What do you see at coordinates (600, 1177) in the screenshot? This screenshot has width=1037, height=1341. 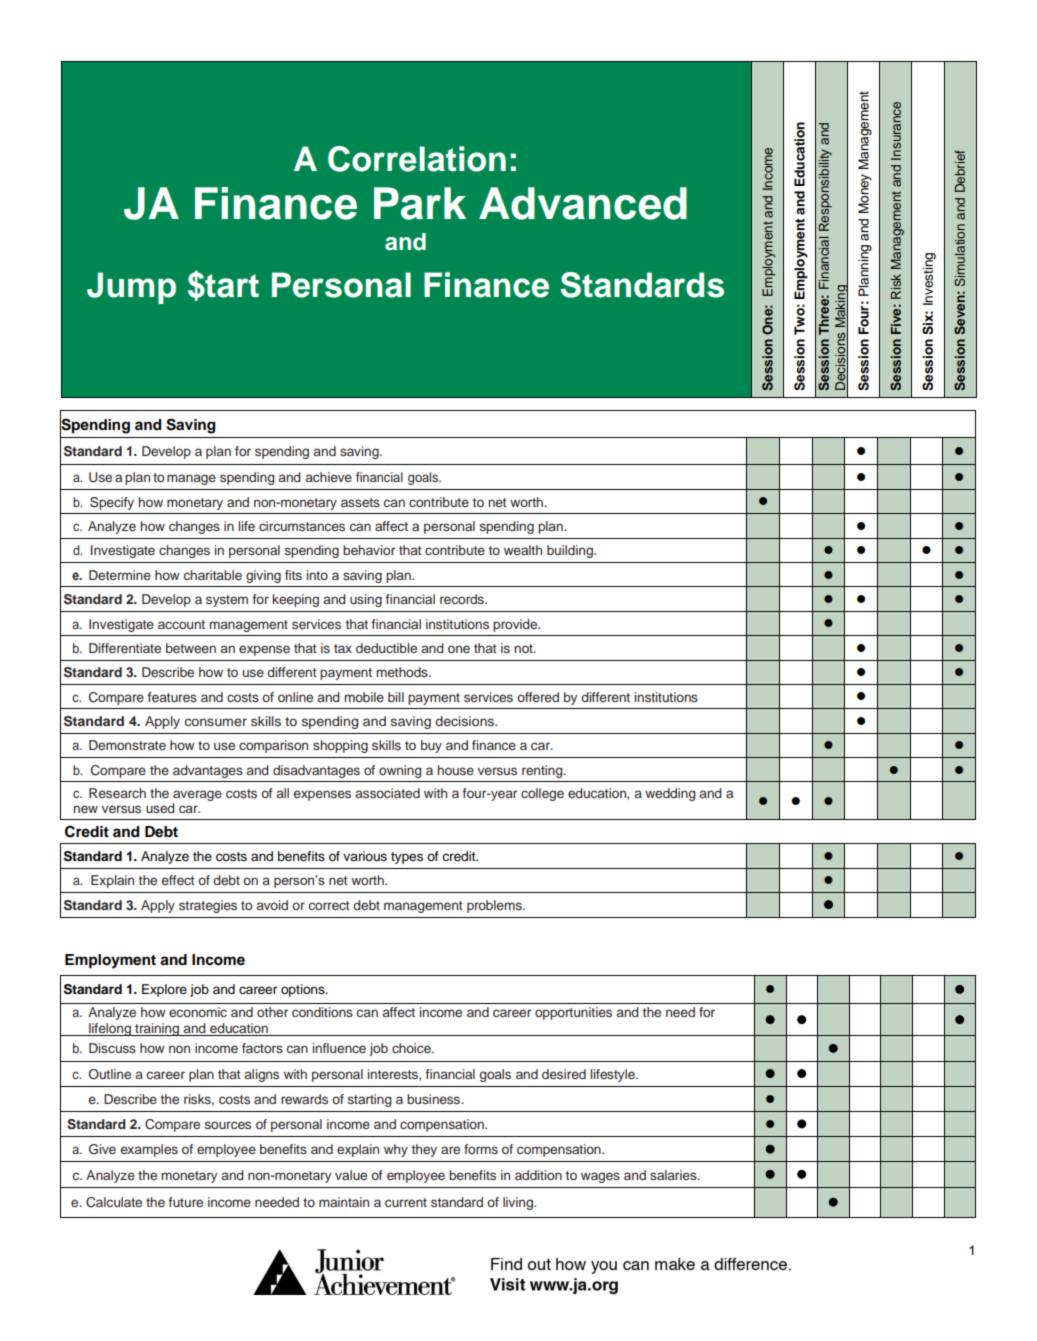 I see `wages` at bounding box center [600, 1177].
